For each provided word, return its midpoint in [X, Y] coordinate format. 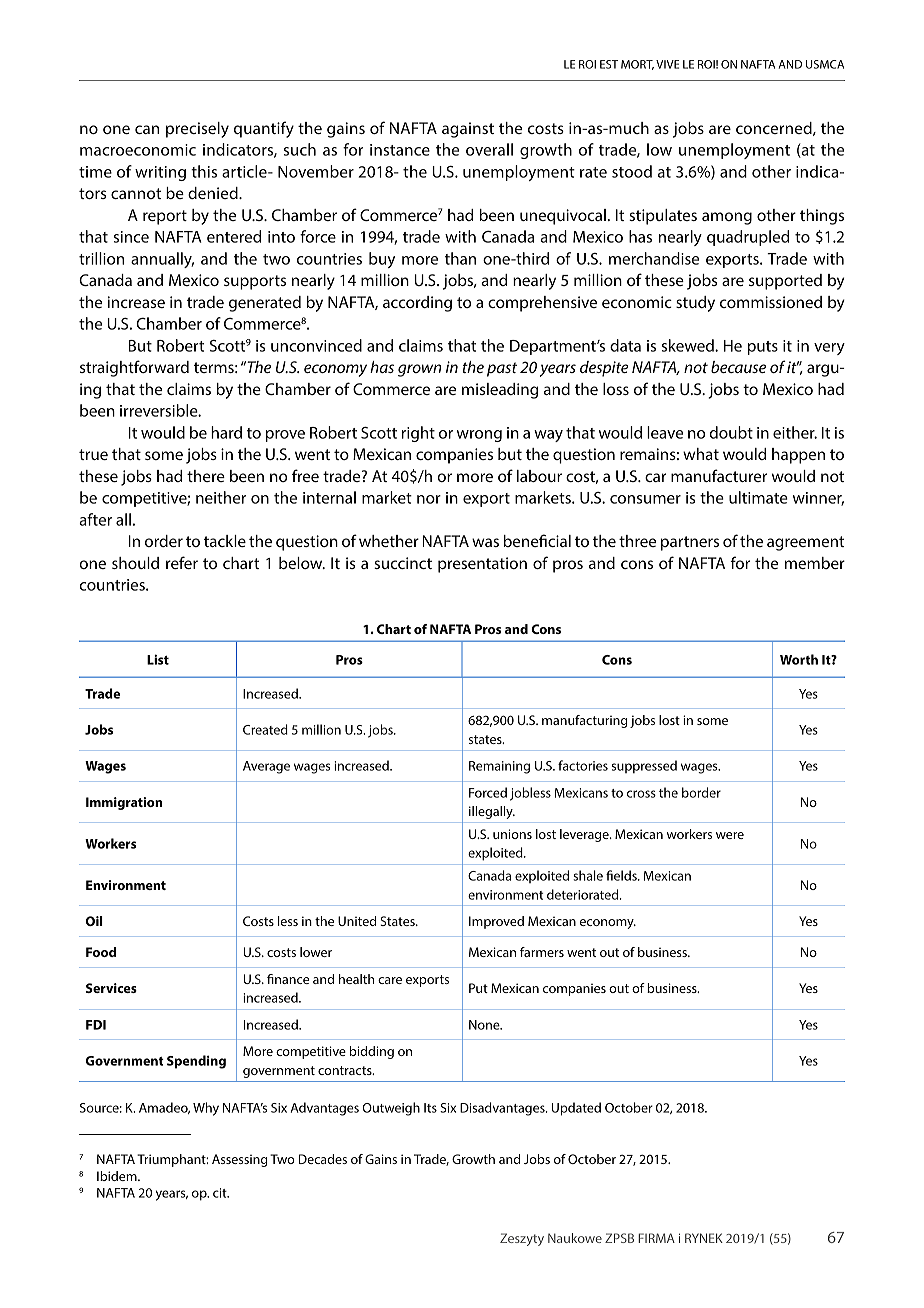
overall [489, 149]
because [738, 367]
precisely [197, 130]
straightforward [134, 368]
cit [221, 1193]
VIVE [667, 64]
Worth [799, 659]
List [158, 659]
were [730, 835]
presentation [482, 565]
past [502, 369]
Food [101, 952]
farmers [542, 952]
